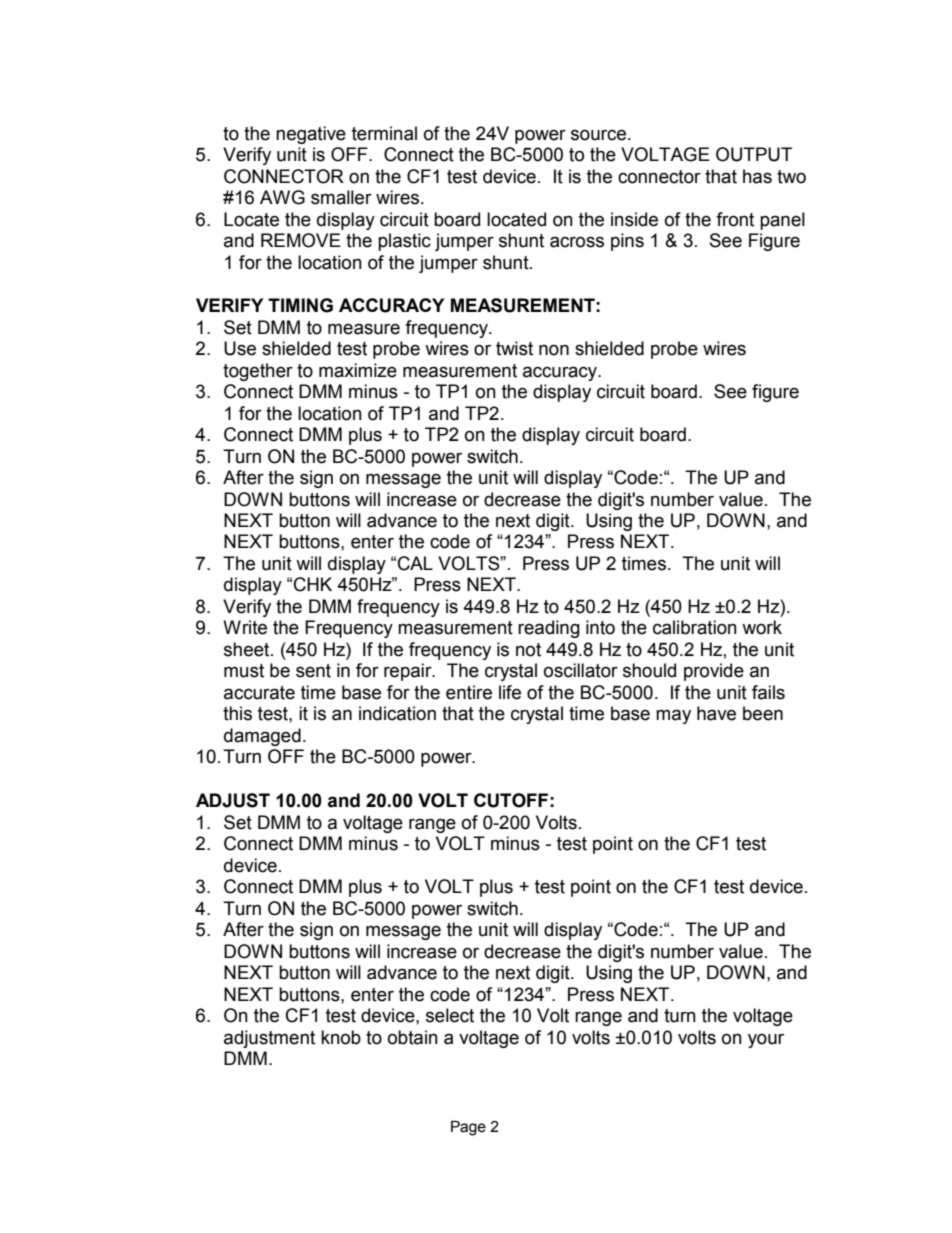 This screenshot has height=1233, width=952. I want to click on damaged, so click(262, 737).
